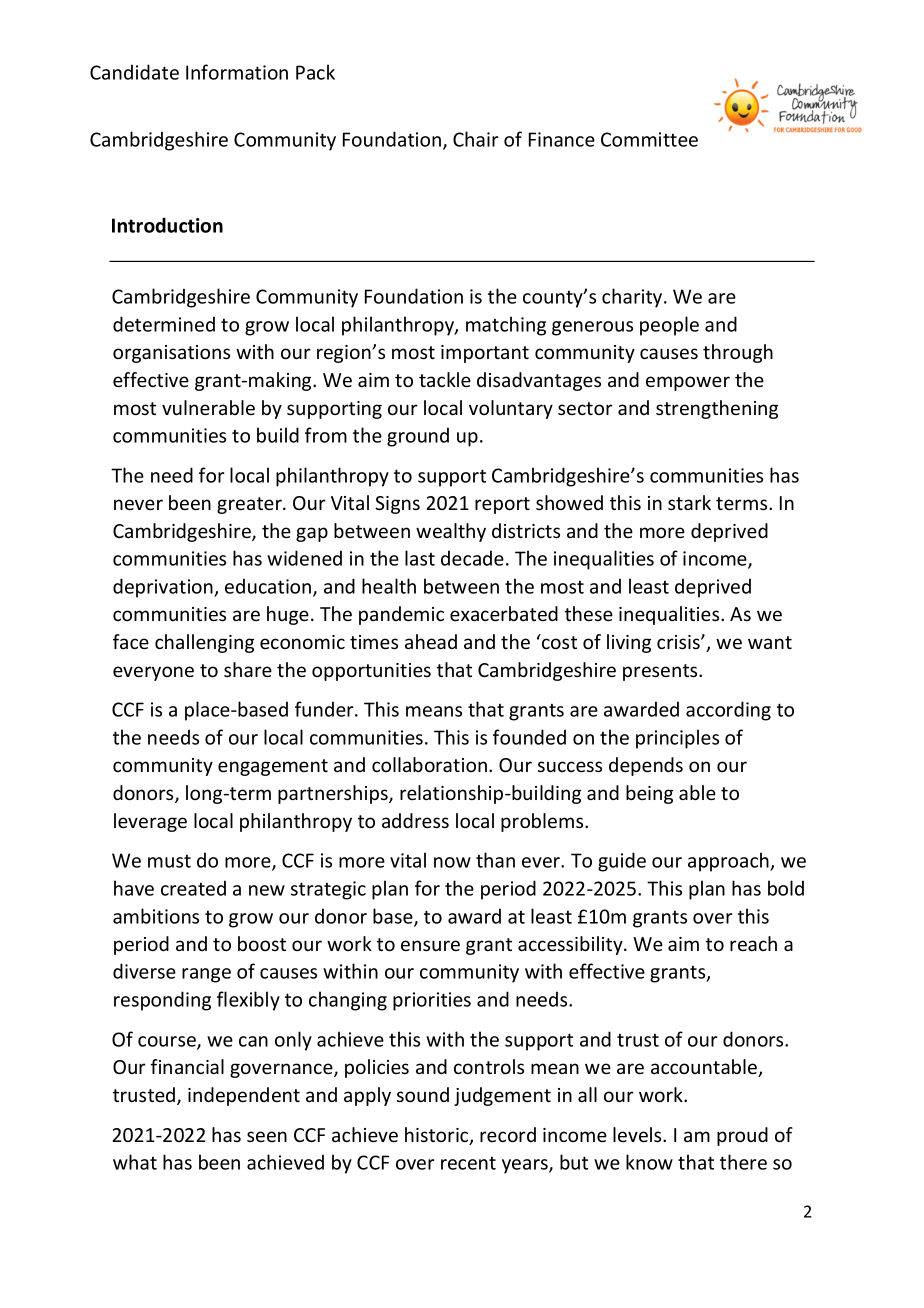  What do you see at coordinates (476, 139) in the image?
I see `Chair` at bounding box center [476, 139].
